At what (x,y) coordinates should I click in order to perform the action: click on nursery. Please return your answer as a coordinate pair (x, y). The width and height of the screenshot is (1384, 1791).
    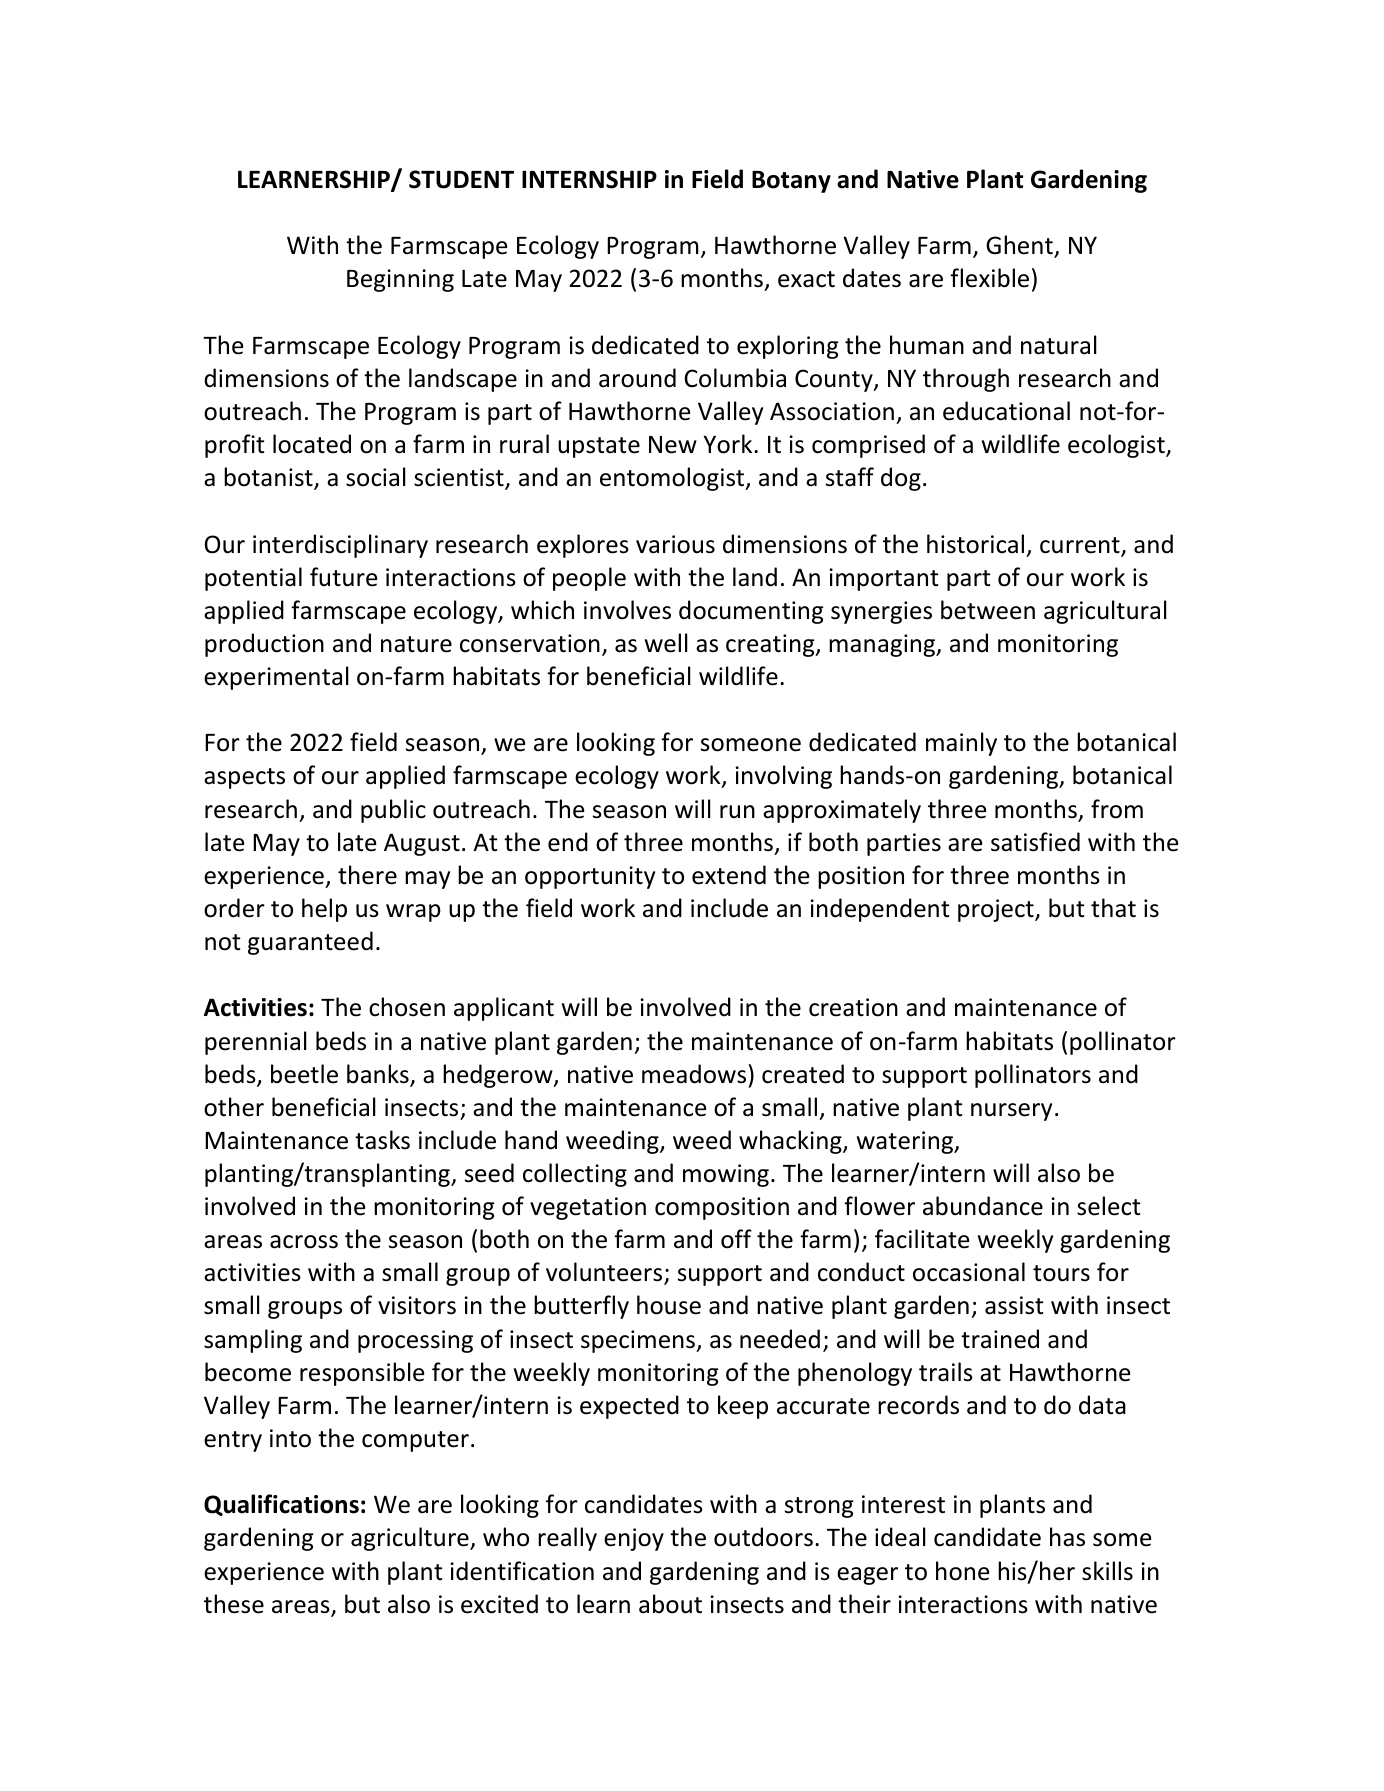
    Looking at the image, I should click on (1011, 1112).
